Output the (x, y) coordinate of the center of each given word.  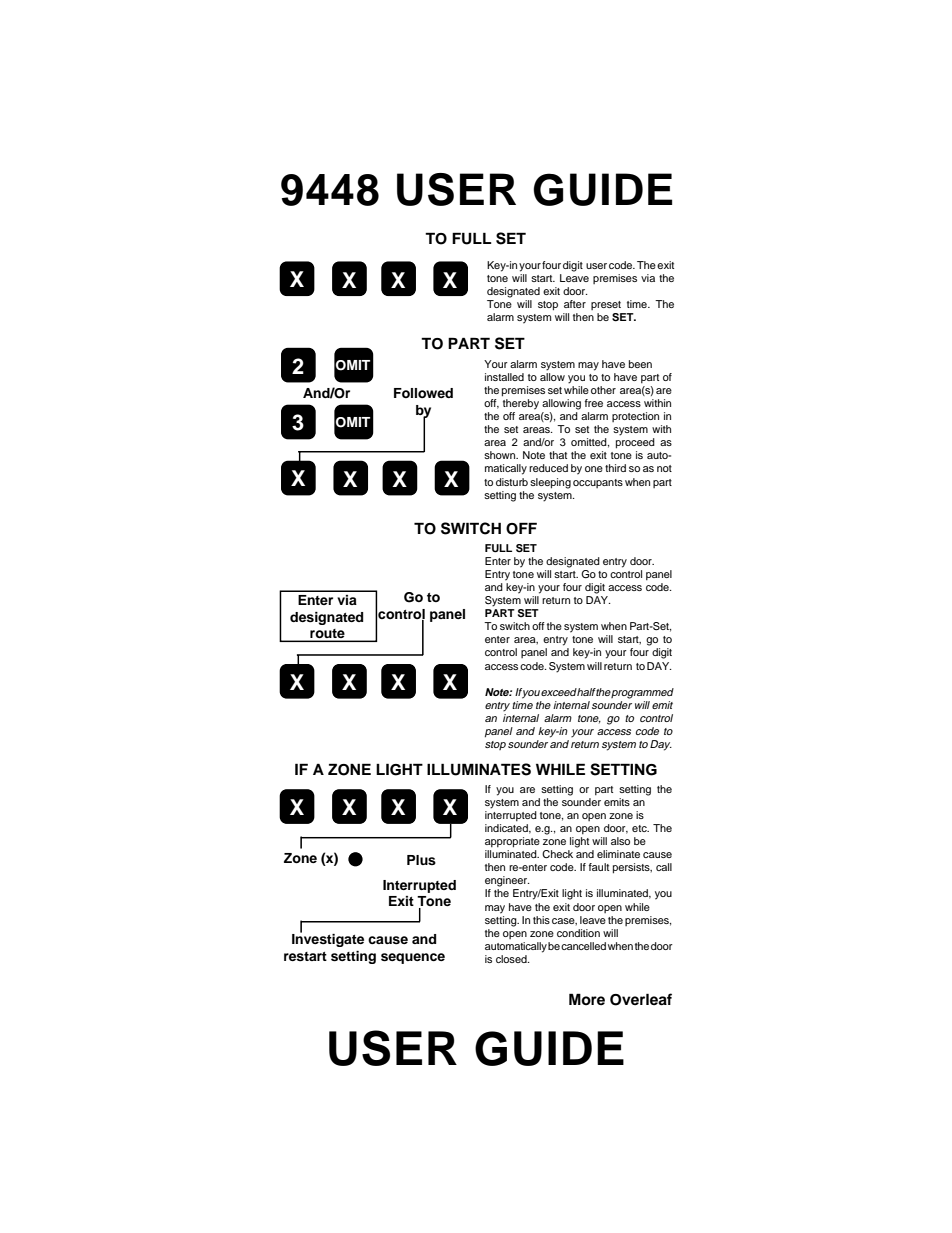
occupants (598, 483)
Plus (421, 860)
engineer (507, 881)
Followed (423, 393)
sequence (413, 958)
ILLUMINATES (479, 769)
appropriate (512, 842)
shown (501, 455)
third (615, 468)
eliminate (618, 854)
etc (640, 828)
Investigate (328, 939)
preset (606, 305)
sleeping (550, 483)
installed (504, 377)
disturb (512, 482)
